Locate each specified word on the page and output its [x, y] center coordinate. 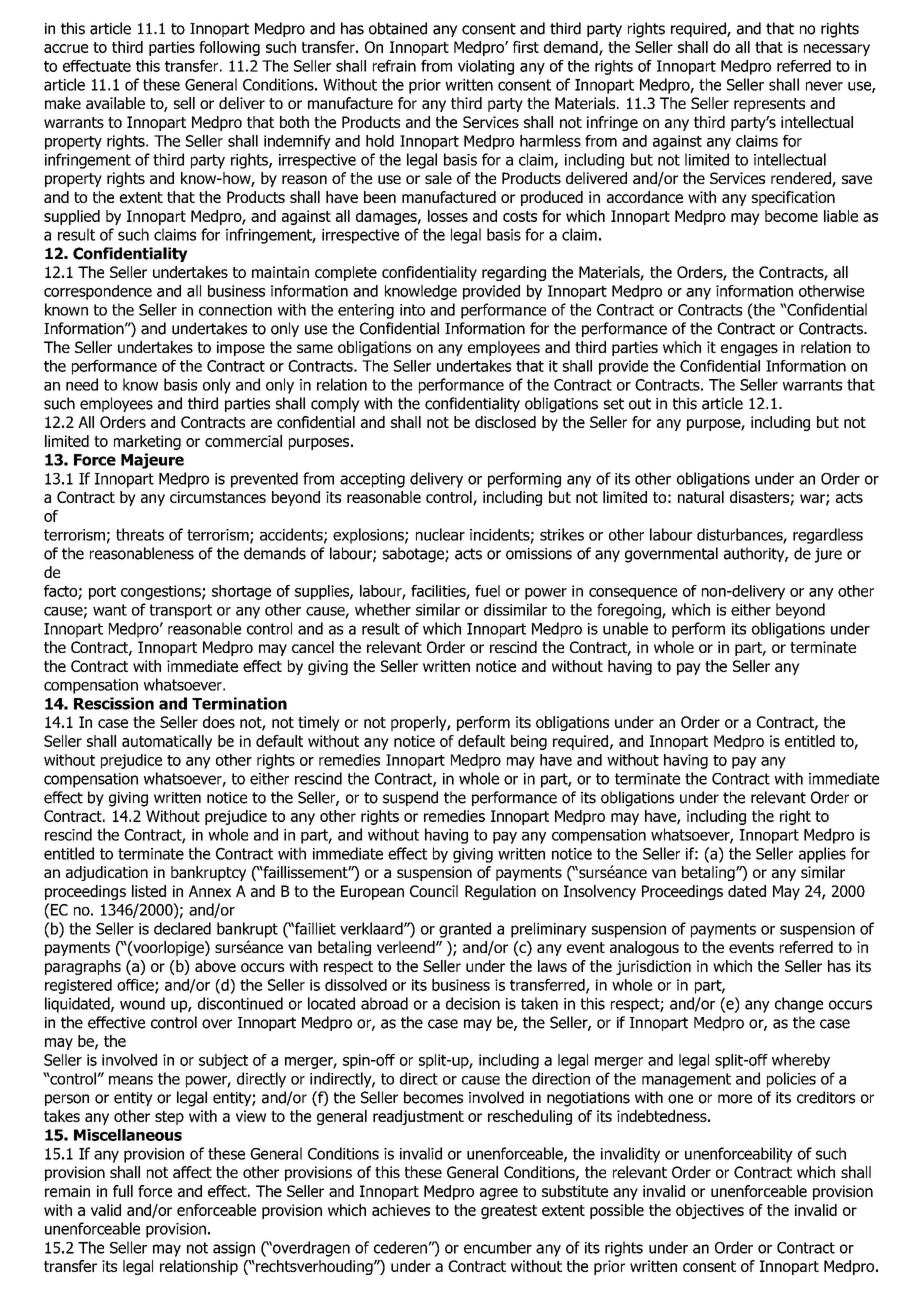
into [412, 310]
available [115, 103]
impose [241, 348]
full [123, 1191]
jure [828, 555]
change [799, 1005]
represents [769, 105]
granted [465, 930]
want [110, 610]
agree [499, 1194]
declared [182, 928]
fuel [487, 591]
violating [486, 67]
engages [749, 350]
